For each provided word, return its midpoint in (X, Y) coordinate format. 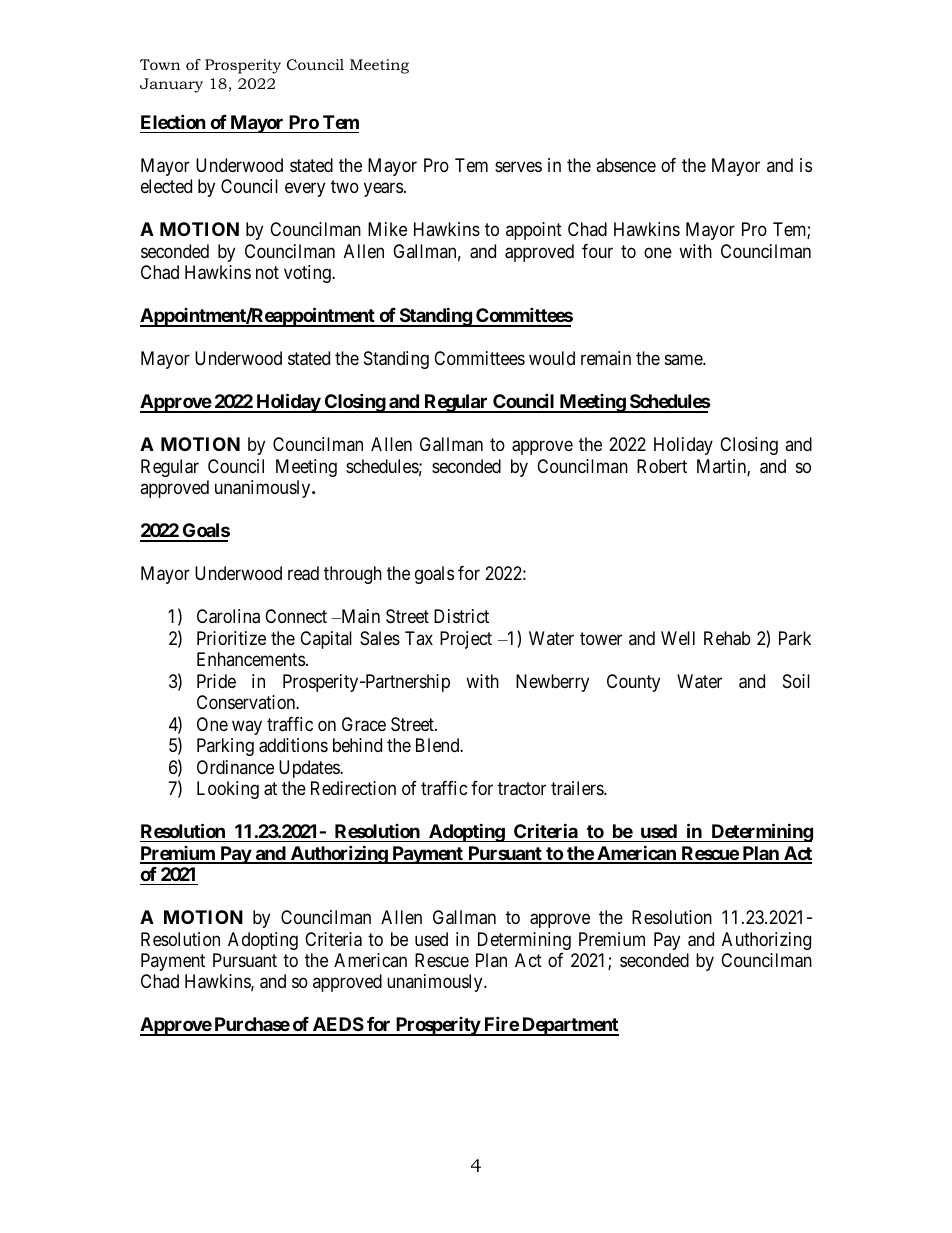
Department (569, 1026)
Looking (228, 790)
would (552, 358)
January (171, 85)
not (267, 273)
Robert (662, 466)
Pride (216, 681)
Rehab (727, 638)
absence (626, 165)
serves (518, 166)
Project (466, 640)
